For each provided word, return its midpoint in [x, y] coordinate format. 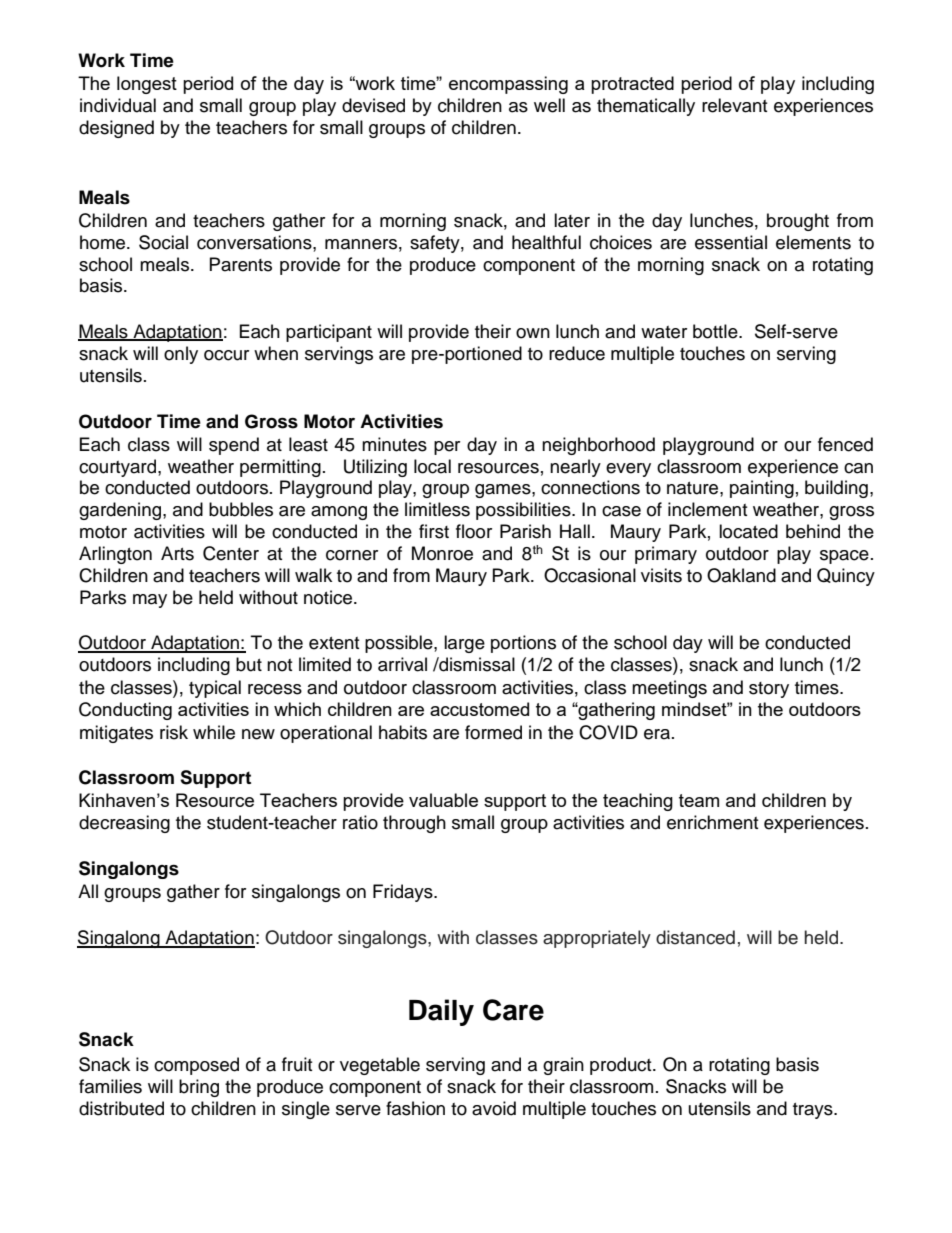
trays [814, 1111]
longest [147, 85]
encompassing [508, 85]
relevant [734, 105]
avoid [494, 1108]
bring [199, 1088]
